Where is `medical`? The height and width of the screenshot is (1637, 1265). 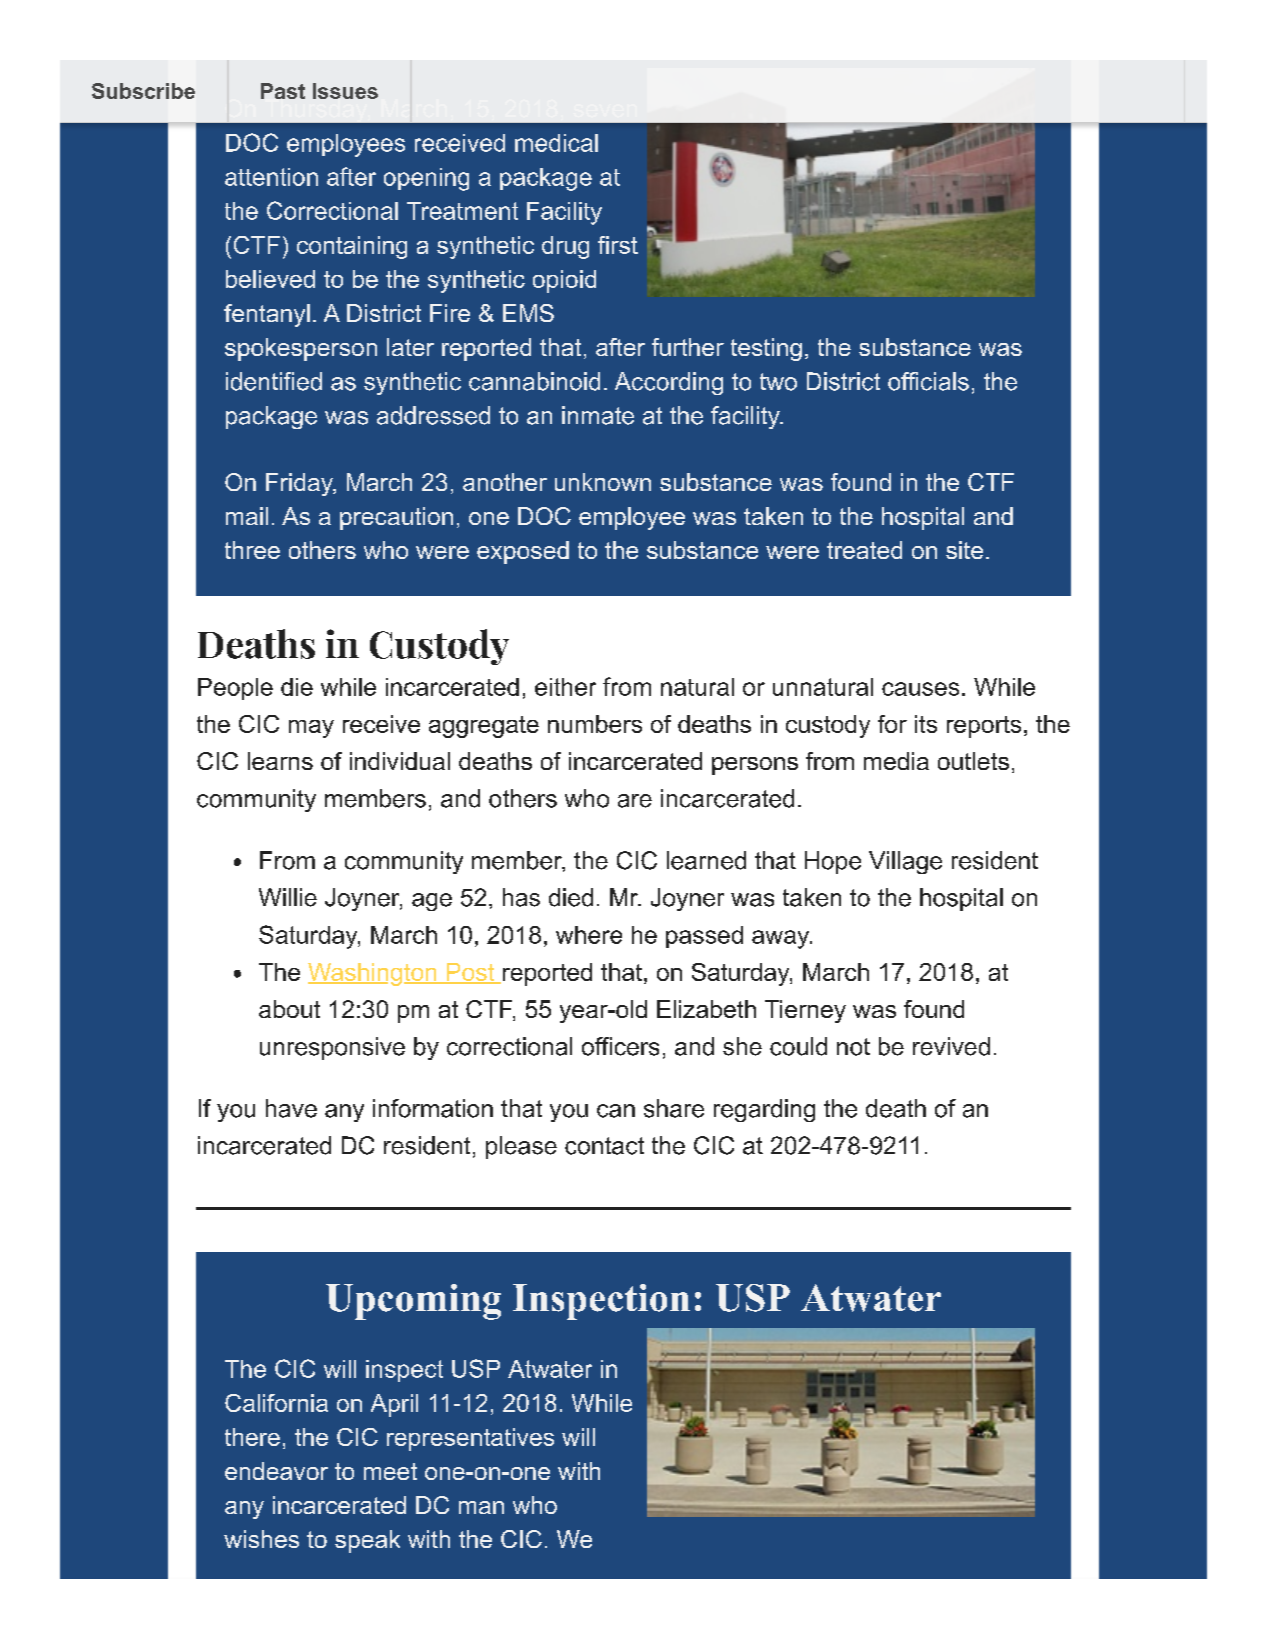
medical is located at coordinates (556, 143).
